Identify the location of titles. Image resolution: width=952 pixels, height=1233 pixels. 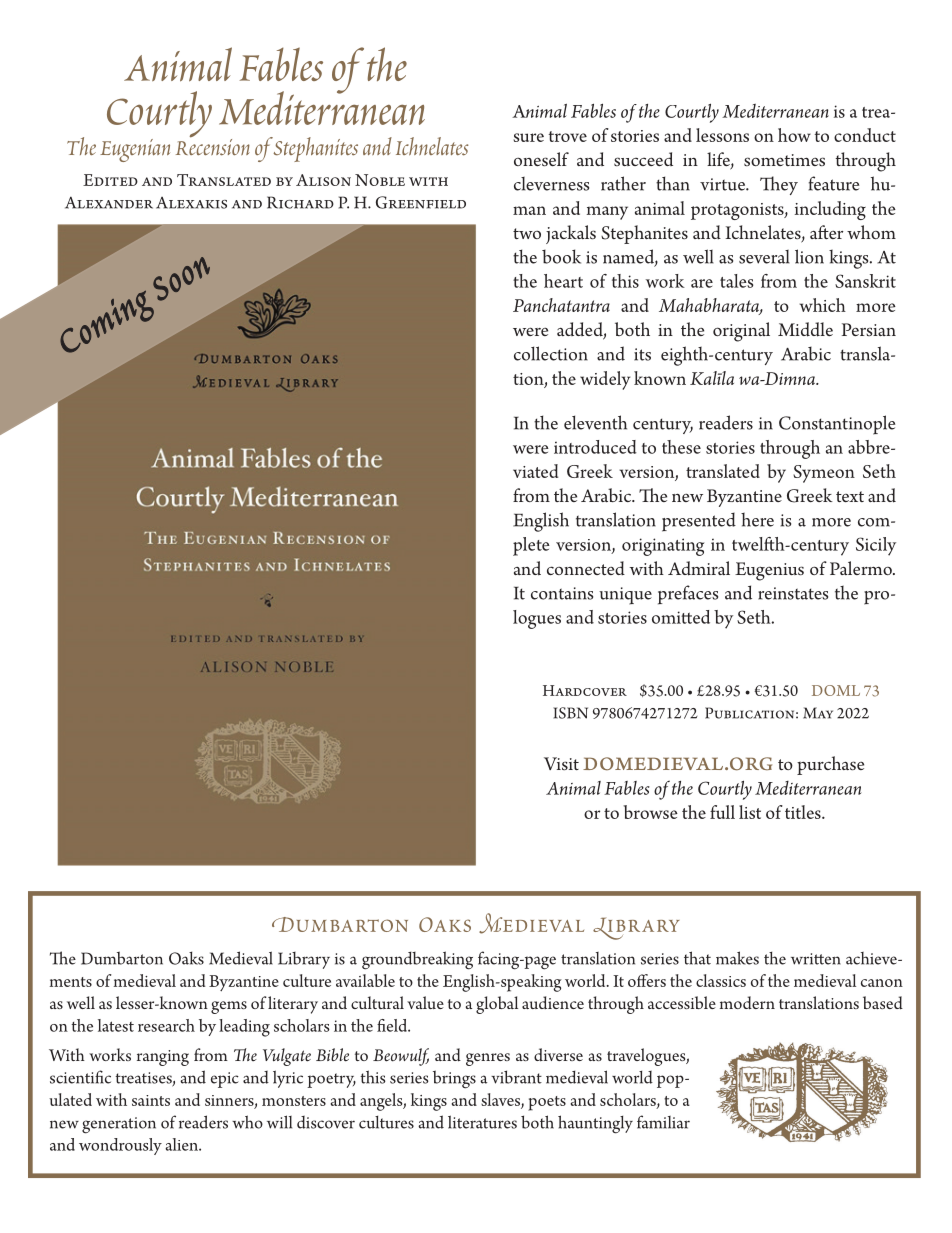
(804, 812).
